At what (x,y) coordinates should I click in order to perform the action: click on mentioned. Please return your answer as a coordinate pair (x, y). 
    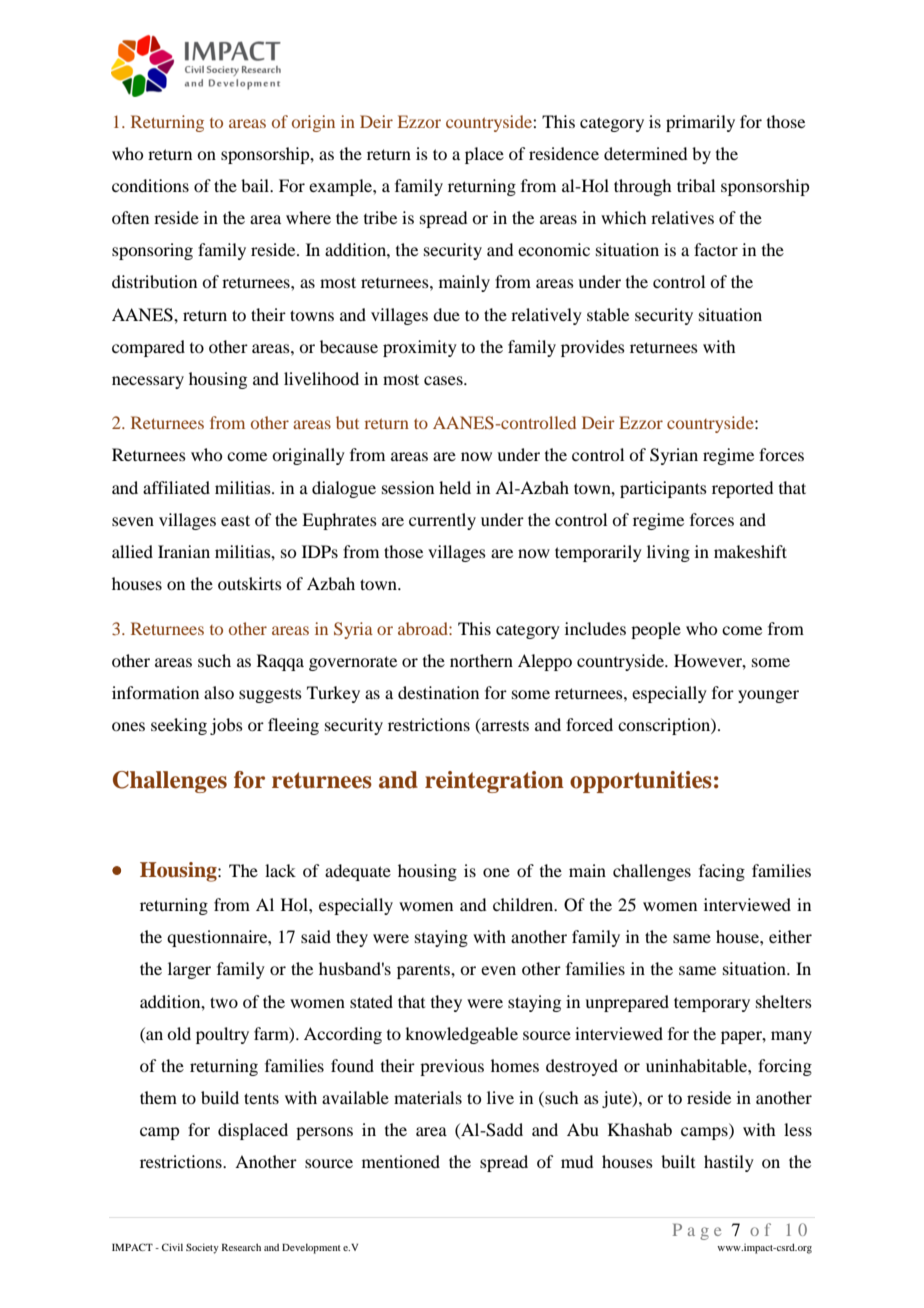
    Looking at the image, I should click on (401, 1161).
